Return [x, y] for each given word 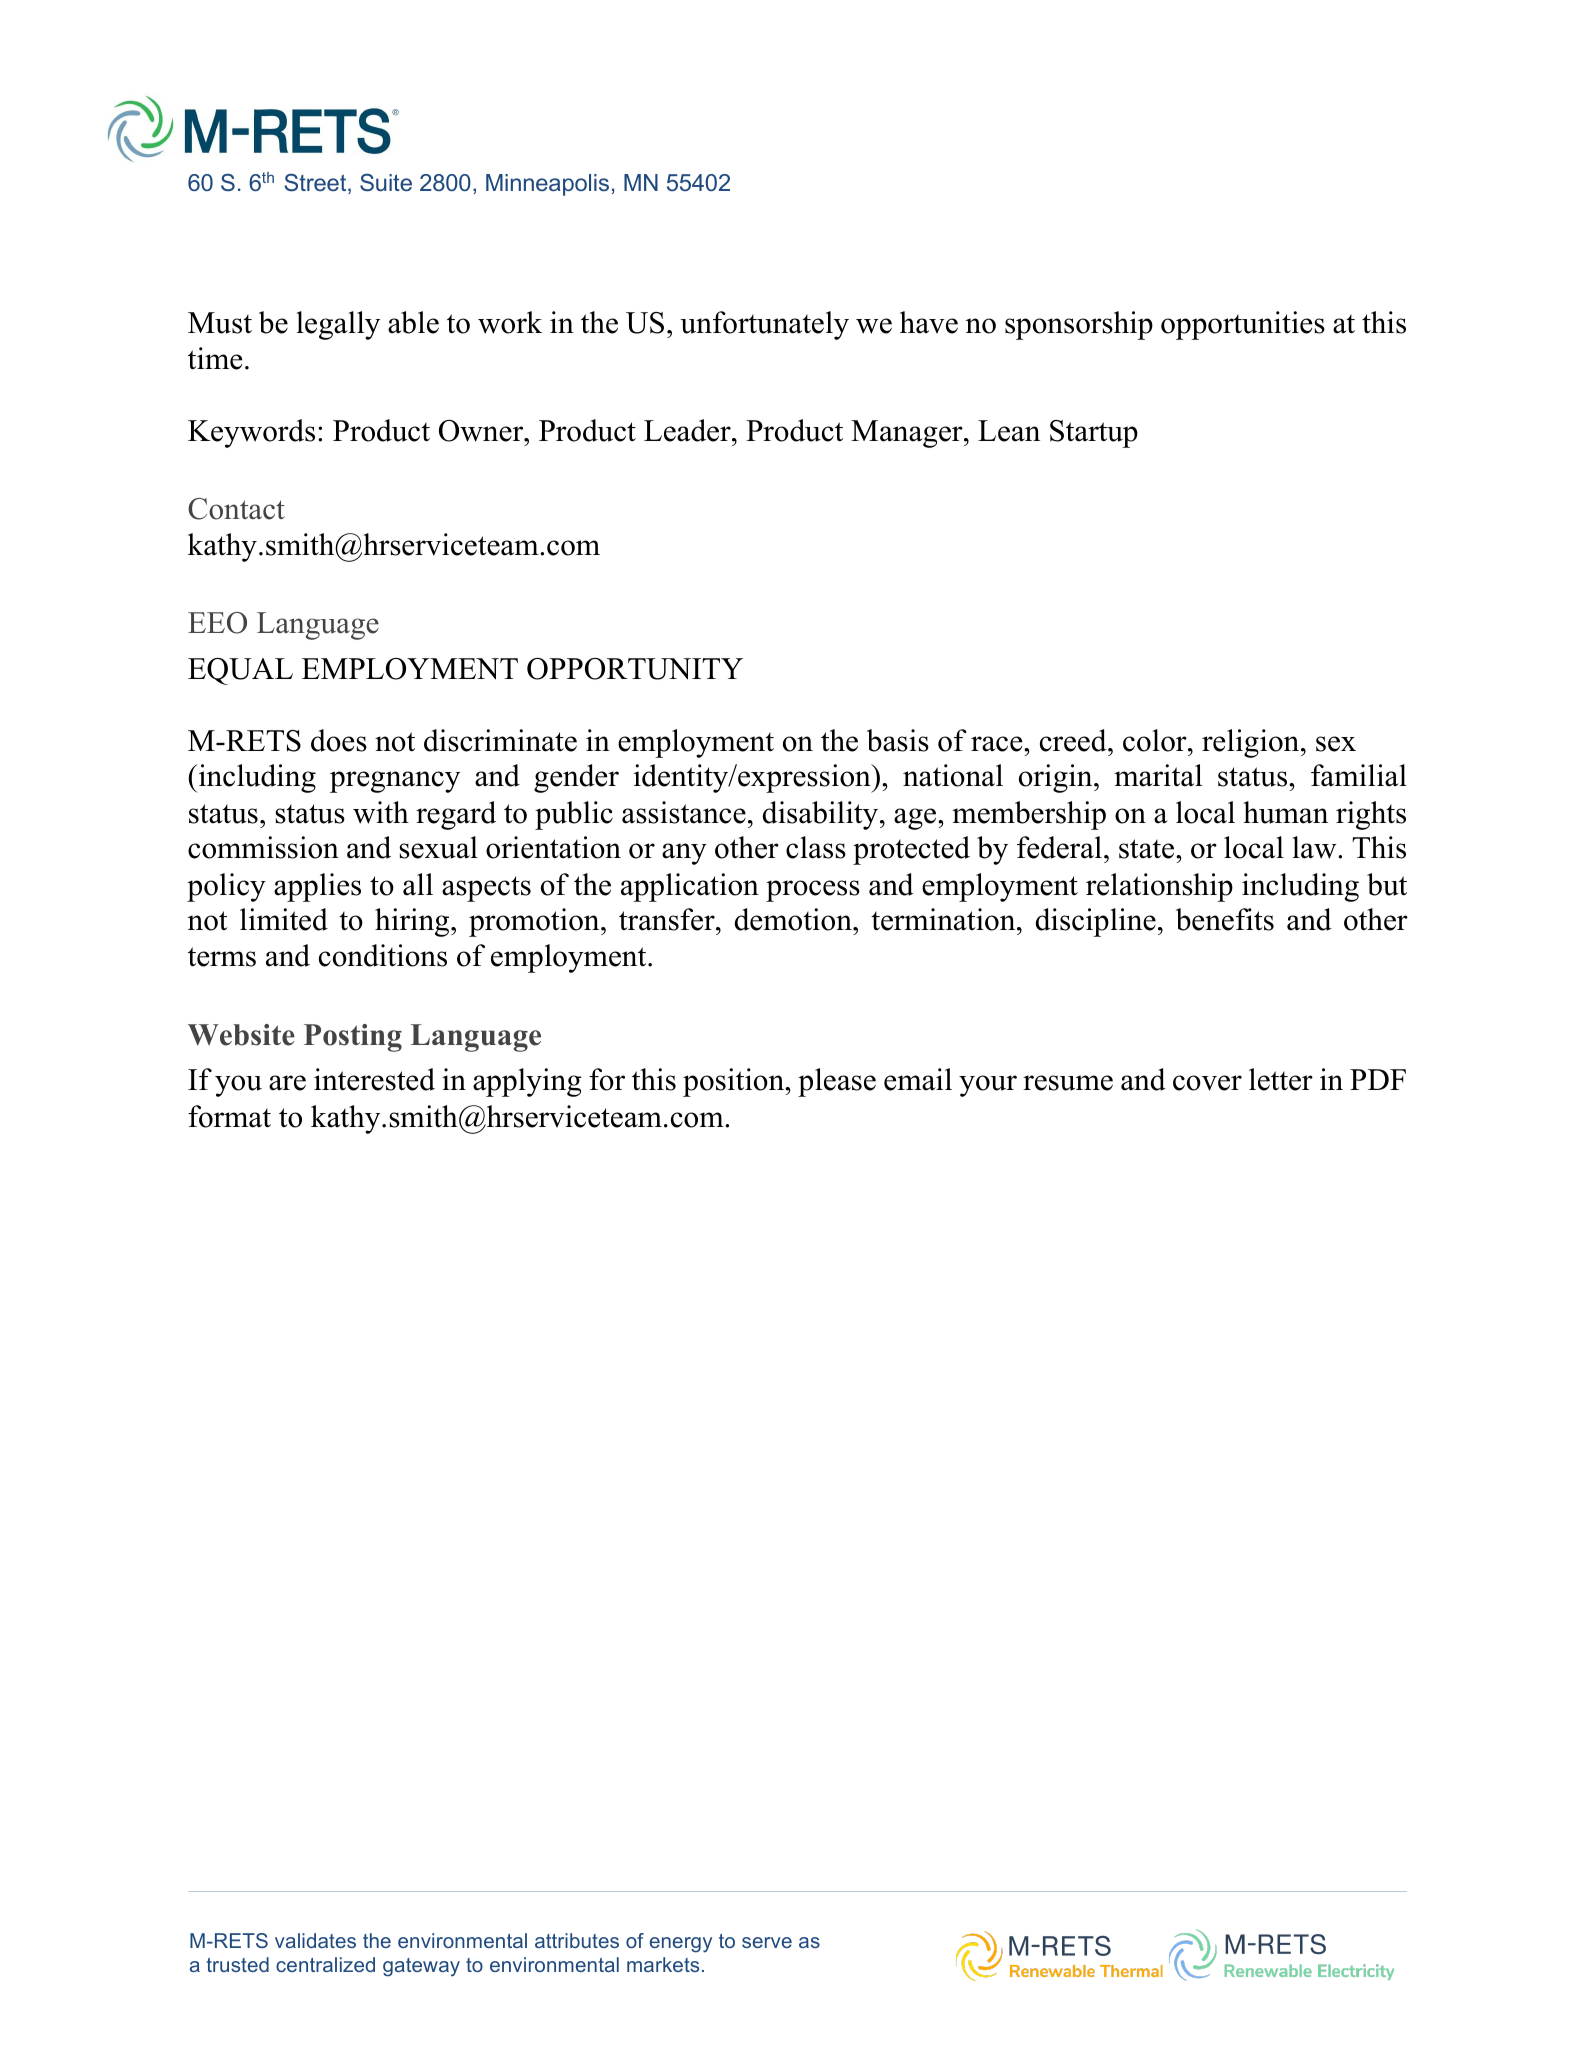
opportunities [1243, 325]
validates [315, 1940]
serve [767, 1942]
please [837, 1082]
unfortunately [764, 325]
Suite [386, 183]
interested [374, 1079]
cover [1207, 1083]
